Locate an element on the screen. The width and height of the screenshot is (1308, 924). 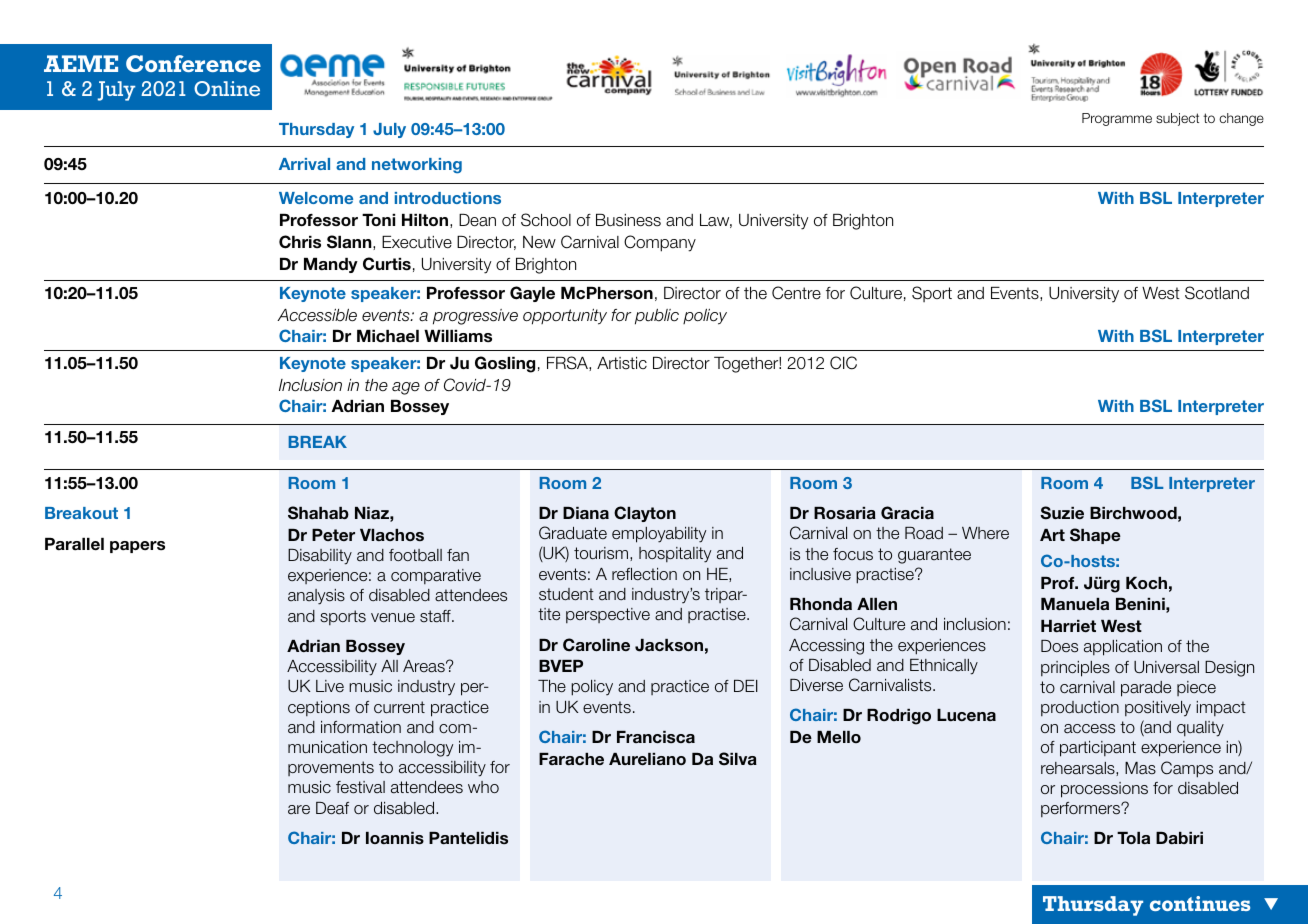
Caroline is located at coordinates (596, 645).
